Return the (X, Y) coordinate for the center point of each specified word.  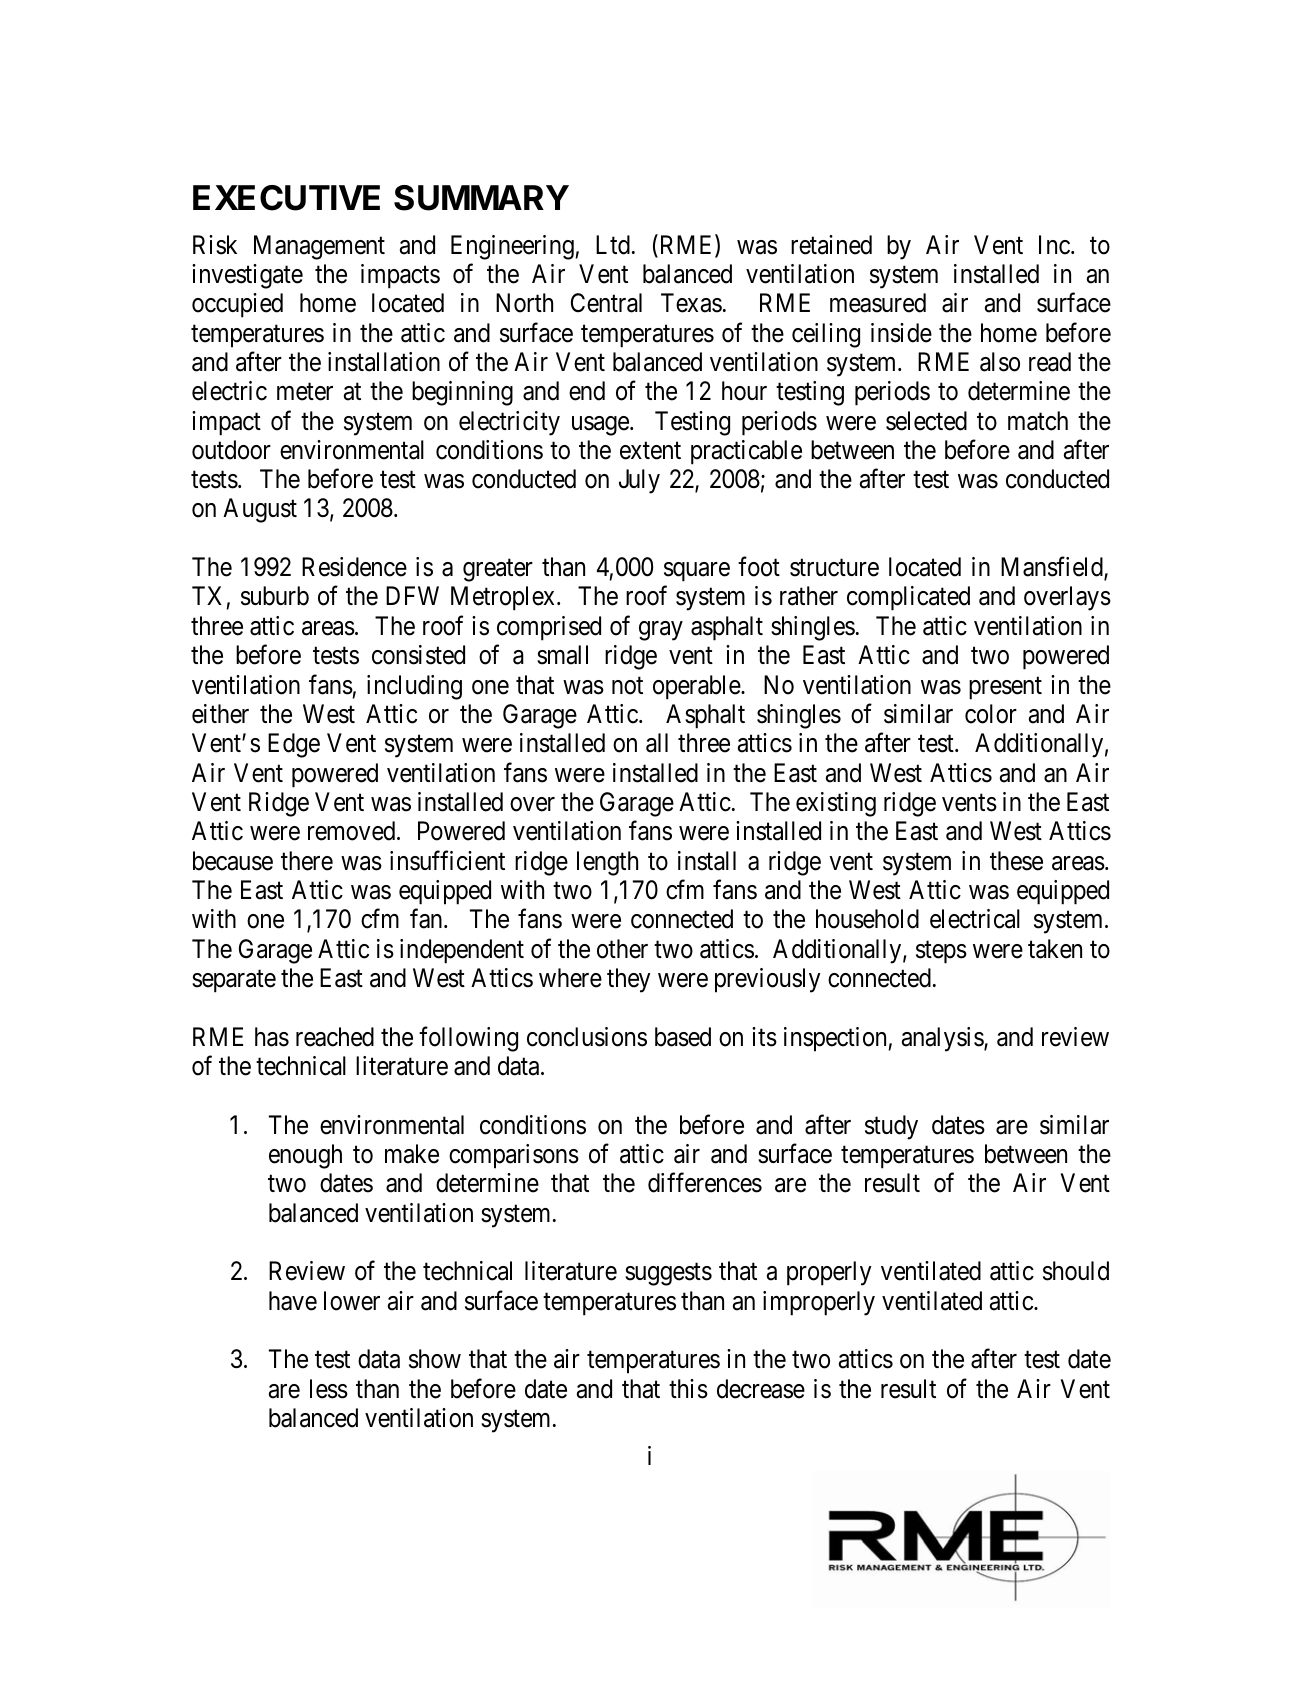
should (1076, 1271)
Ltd (613, 245)
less (329, 1389)
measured (878, 303)
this (688, 1389)
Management (319, 247)
